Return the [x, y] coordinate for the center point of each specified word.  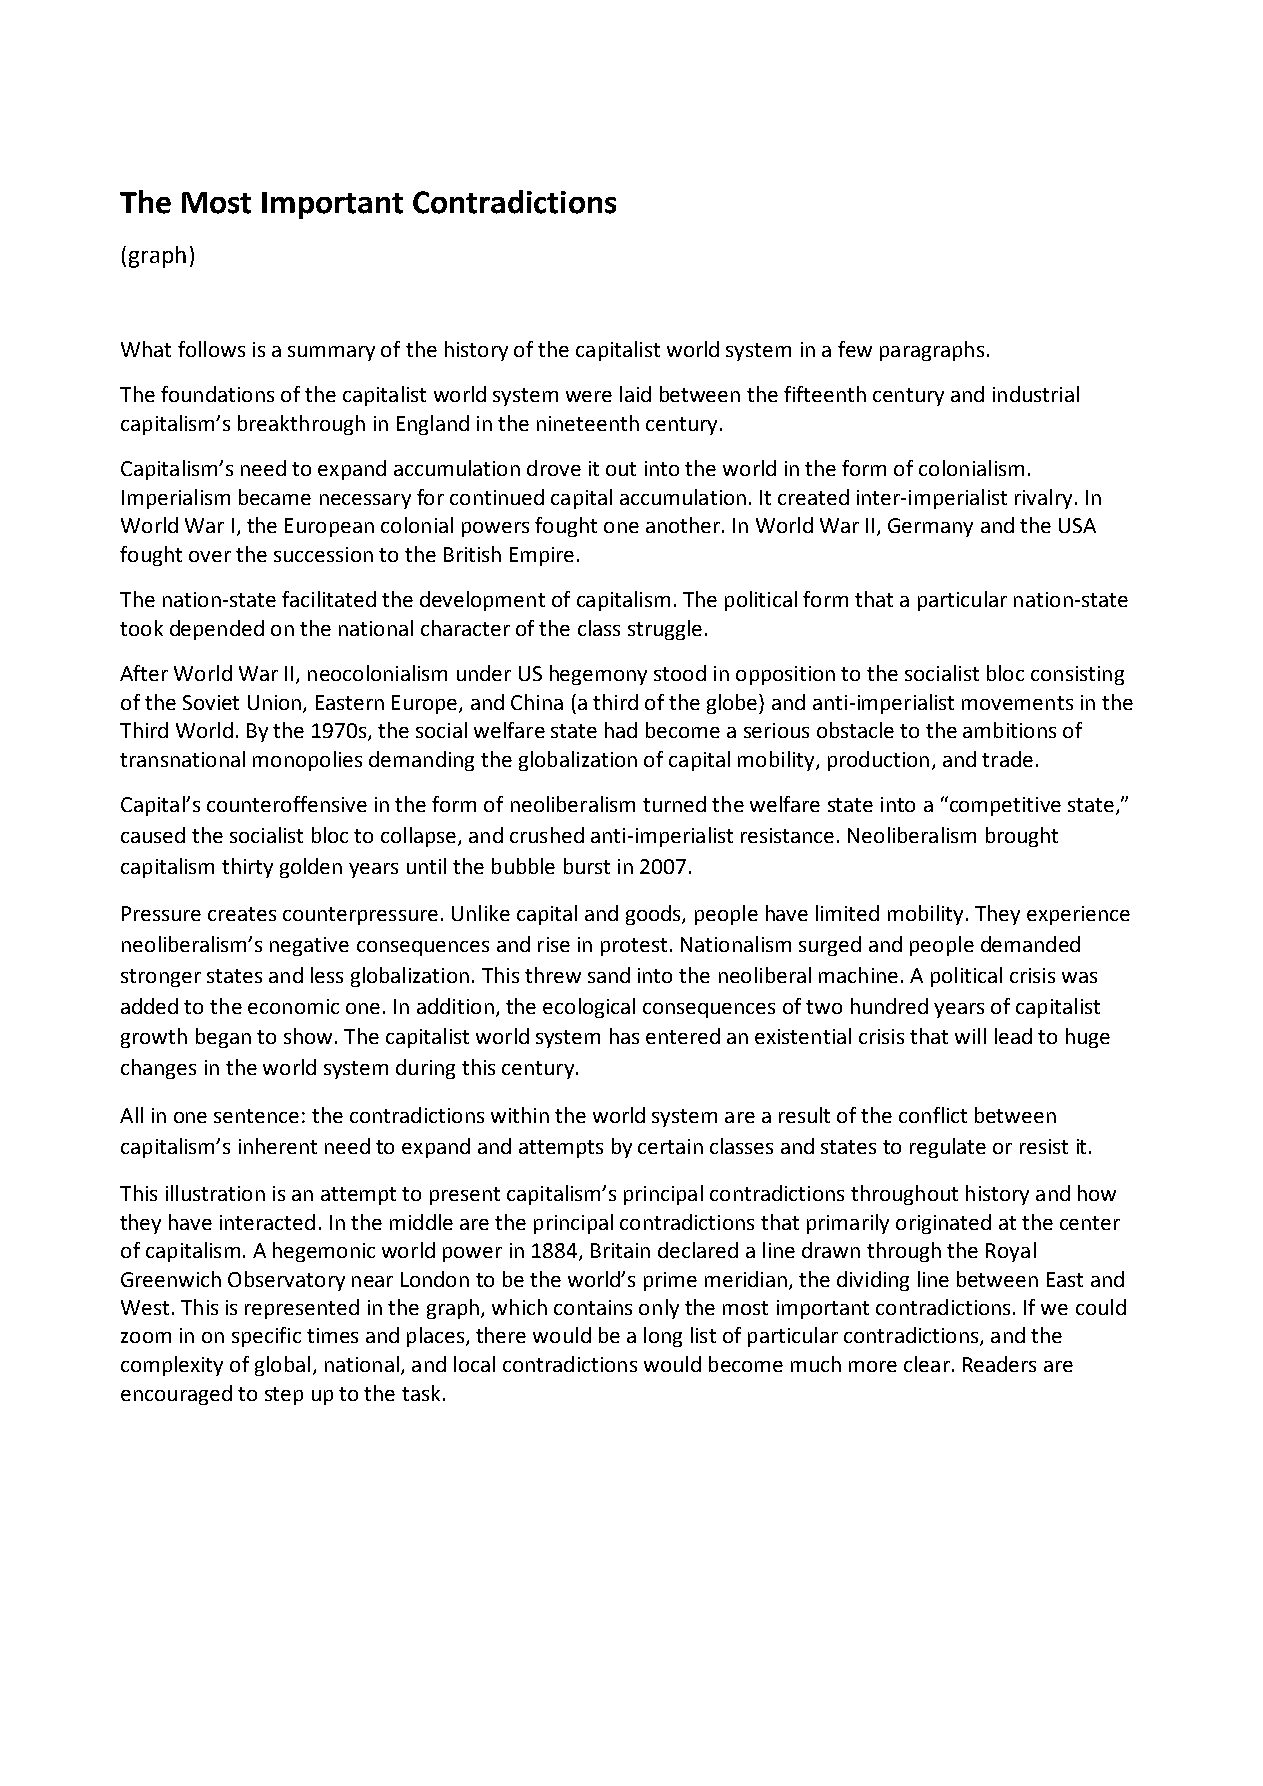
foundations [217, 394]
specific [266, 1337]
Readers [999, 1364]
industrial [1036, 394]
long [663, 1337]
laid [635, 394]
